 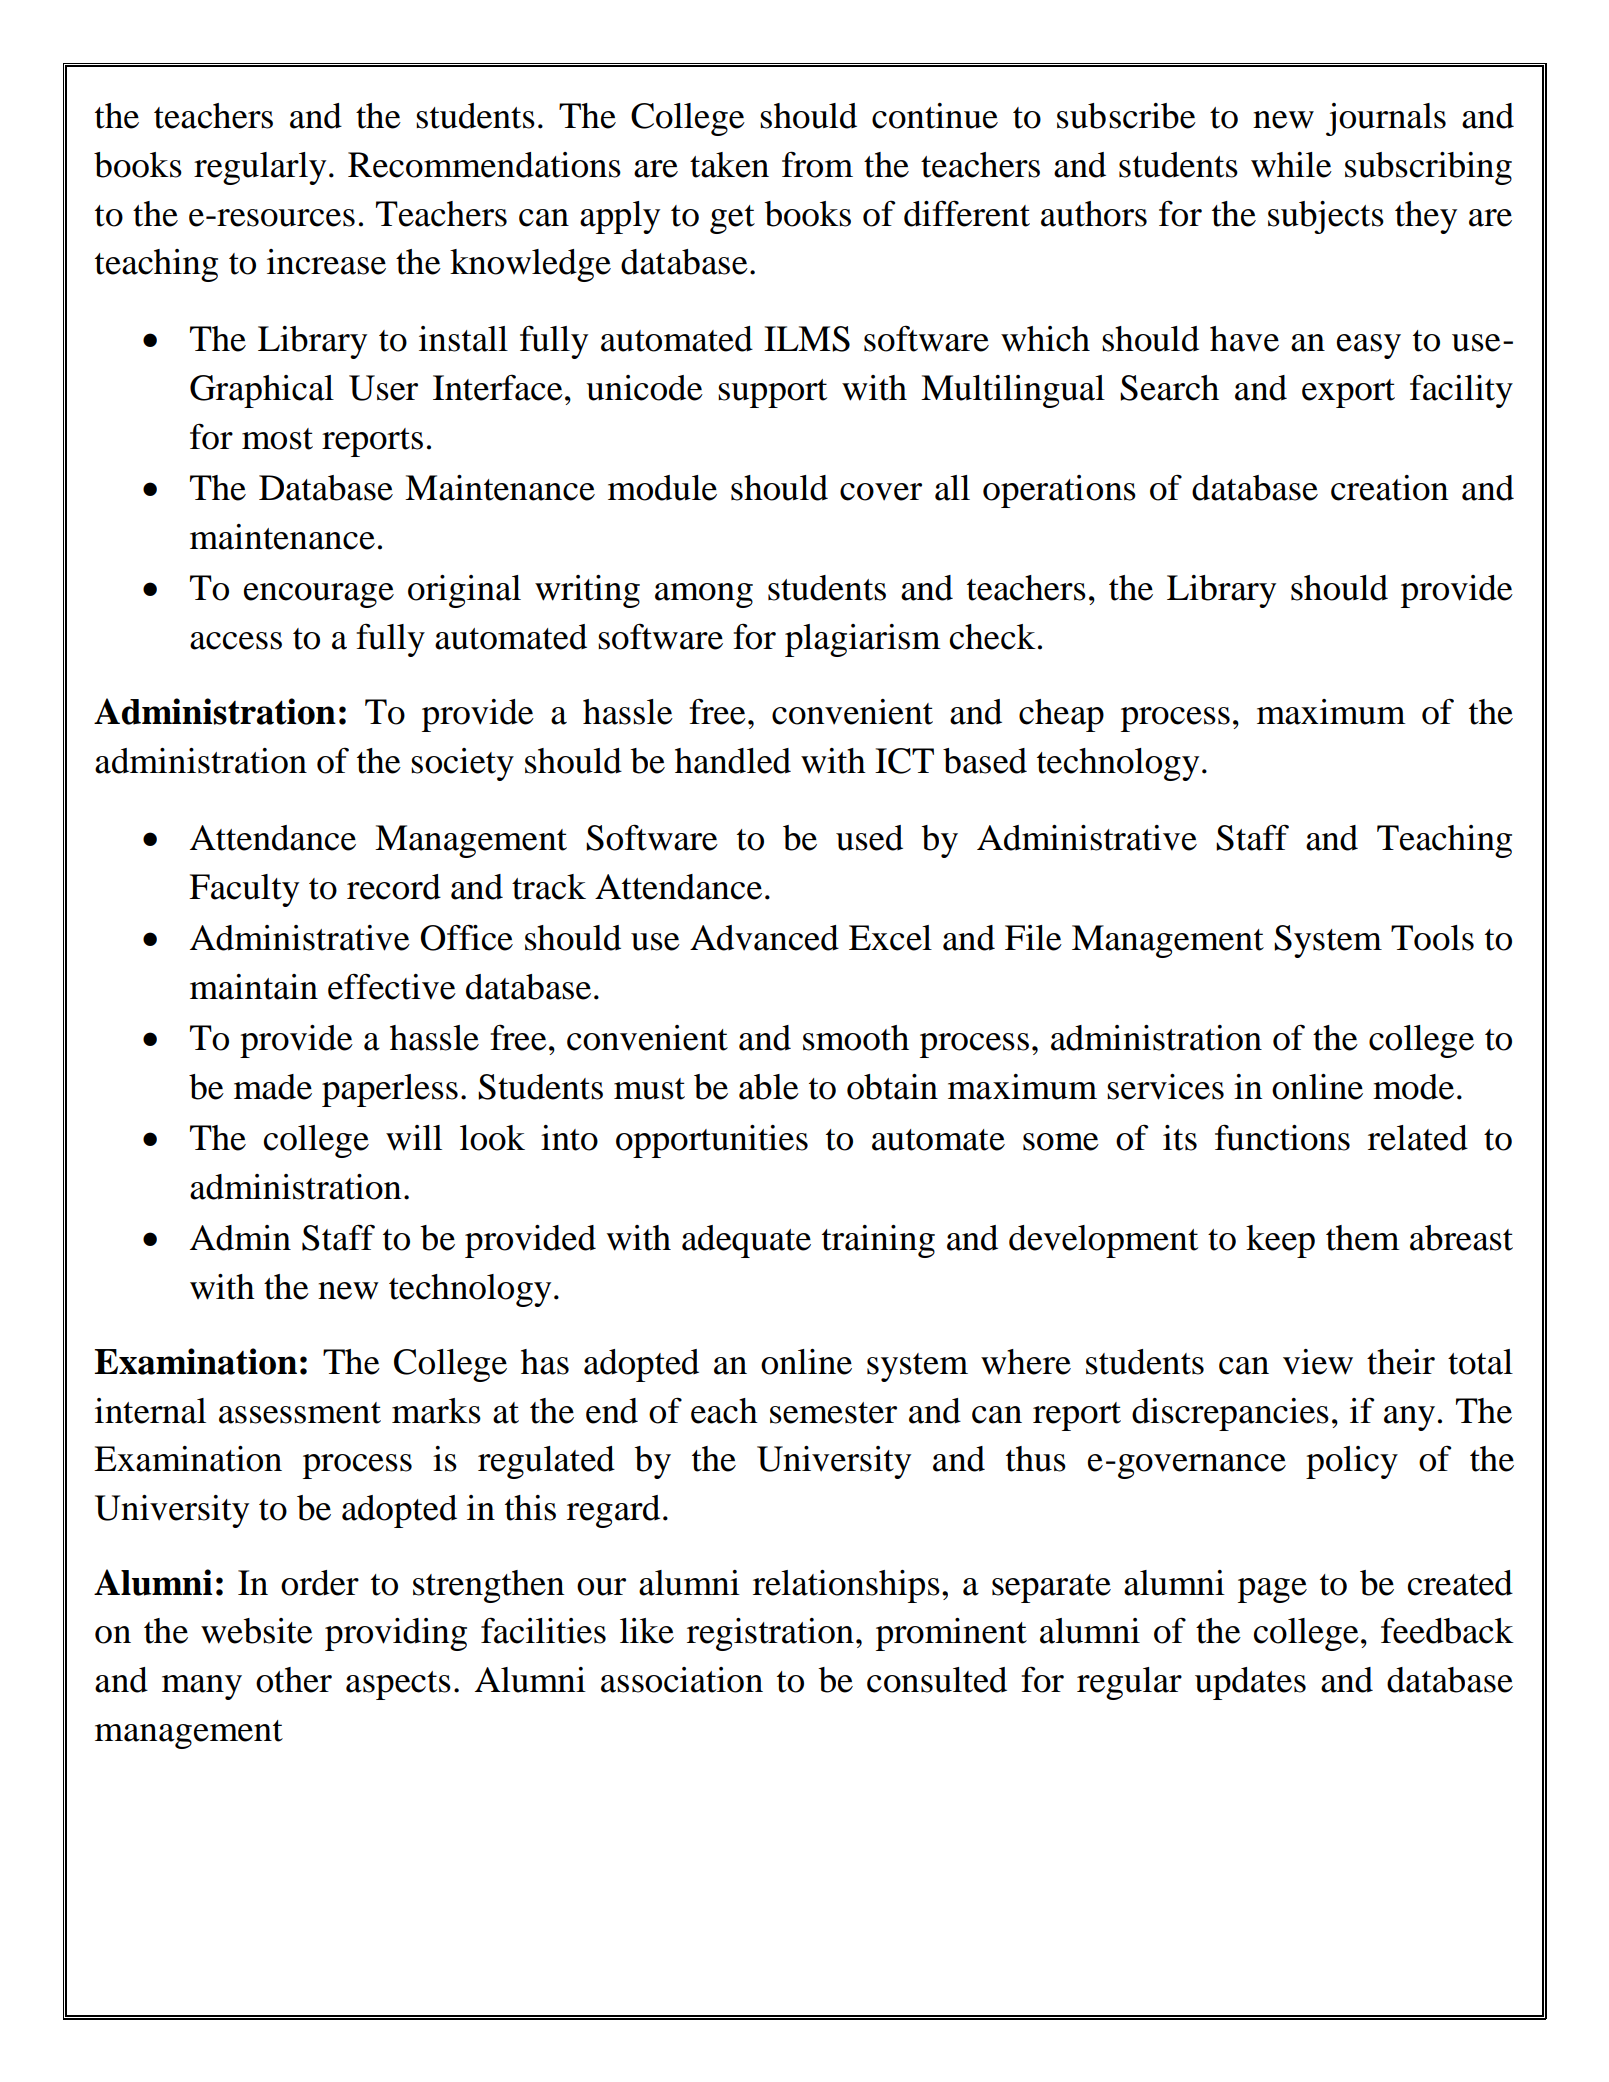 I want to click on Faculty, so click(x=244, y=890).
